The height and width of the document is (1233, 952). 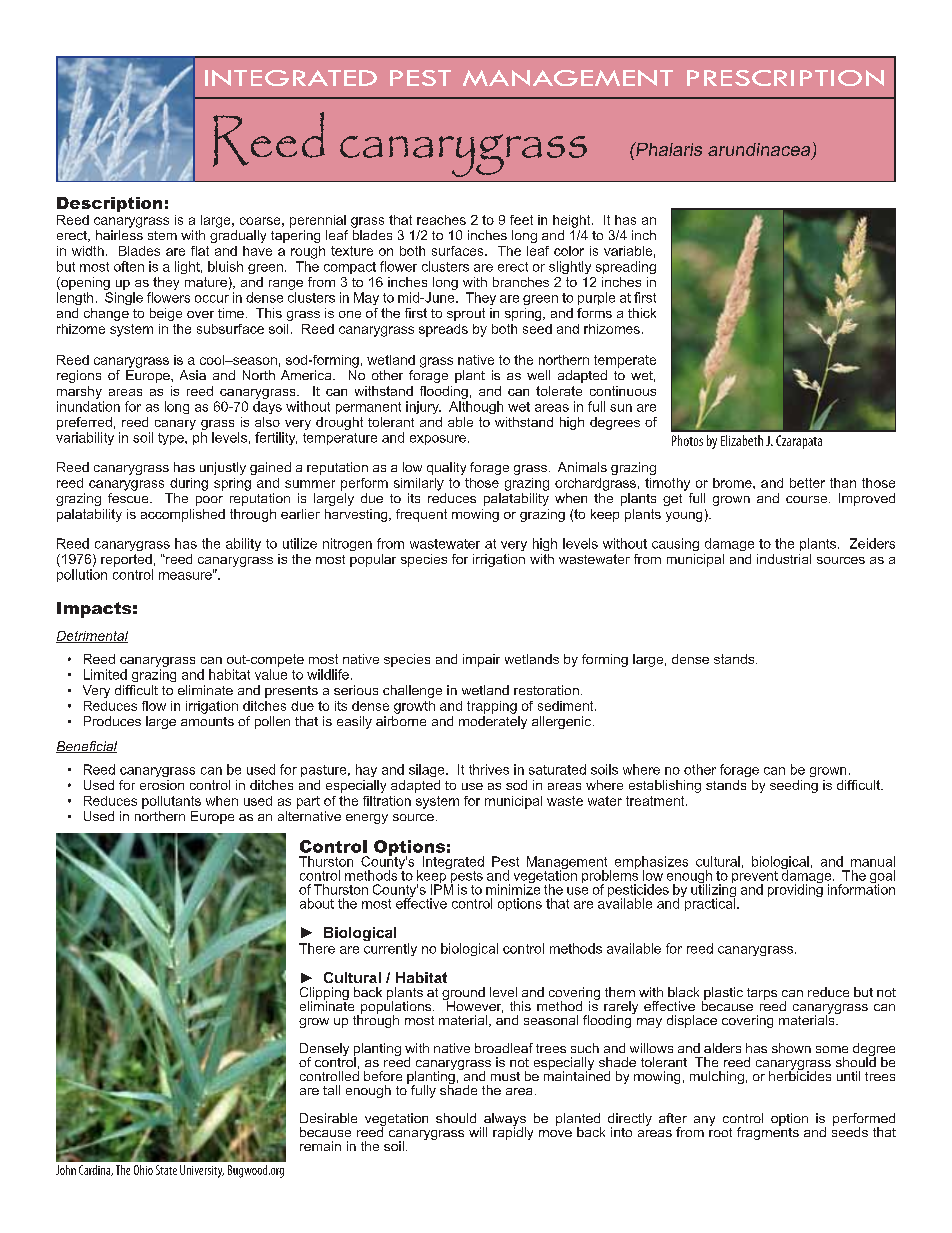 I want to click on PRESCRIPTION, so click(x=785, y=78).
